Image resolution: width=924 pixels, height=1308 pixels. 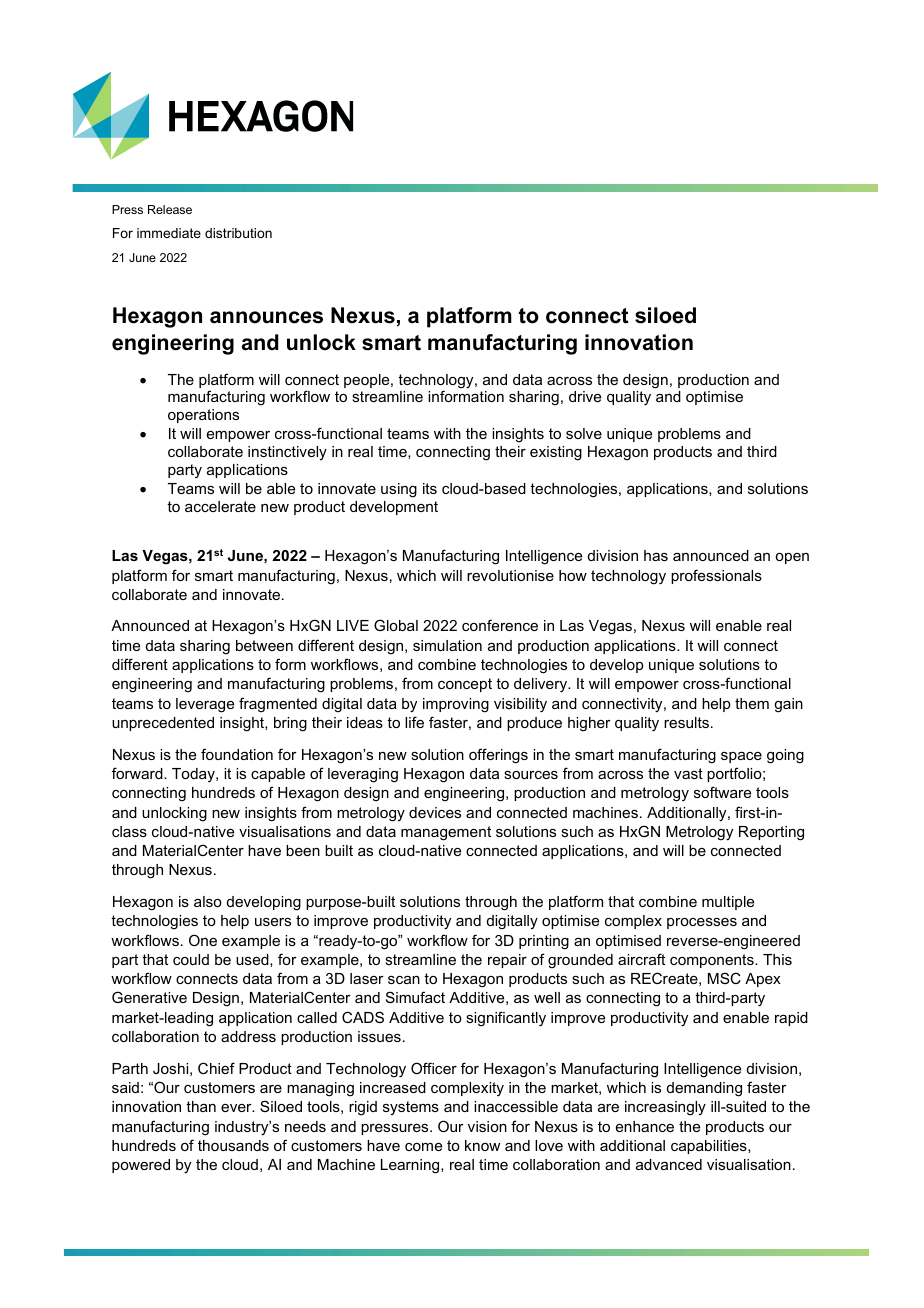 What do you see at coordinates (163, 724) in the screenshot?
I see `unprecedented` at bounding box center [163, 724].
